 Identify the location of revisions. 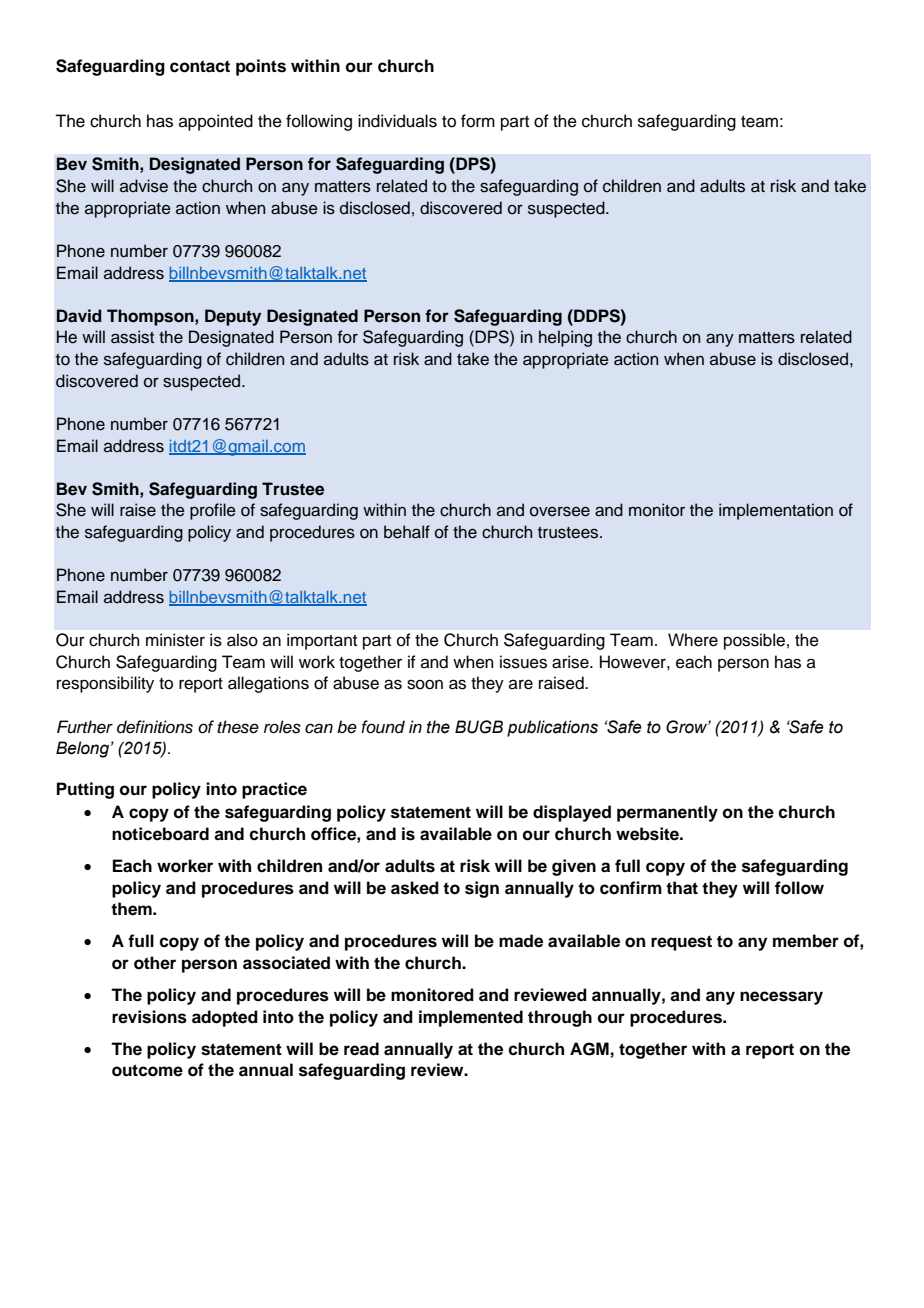
(149, 1017).
